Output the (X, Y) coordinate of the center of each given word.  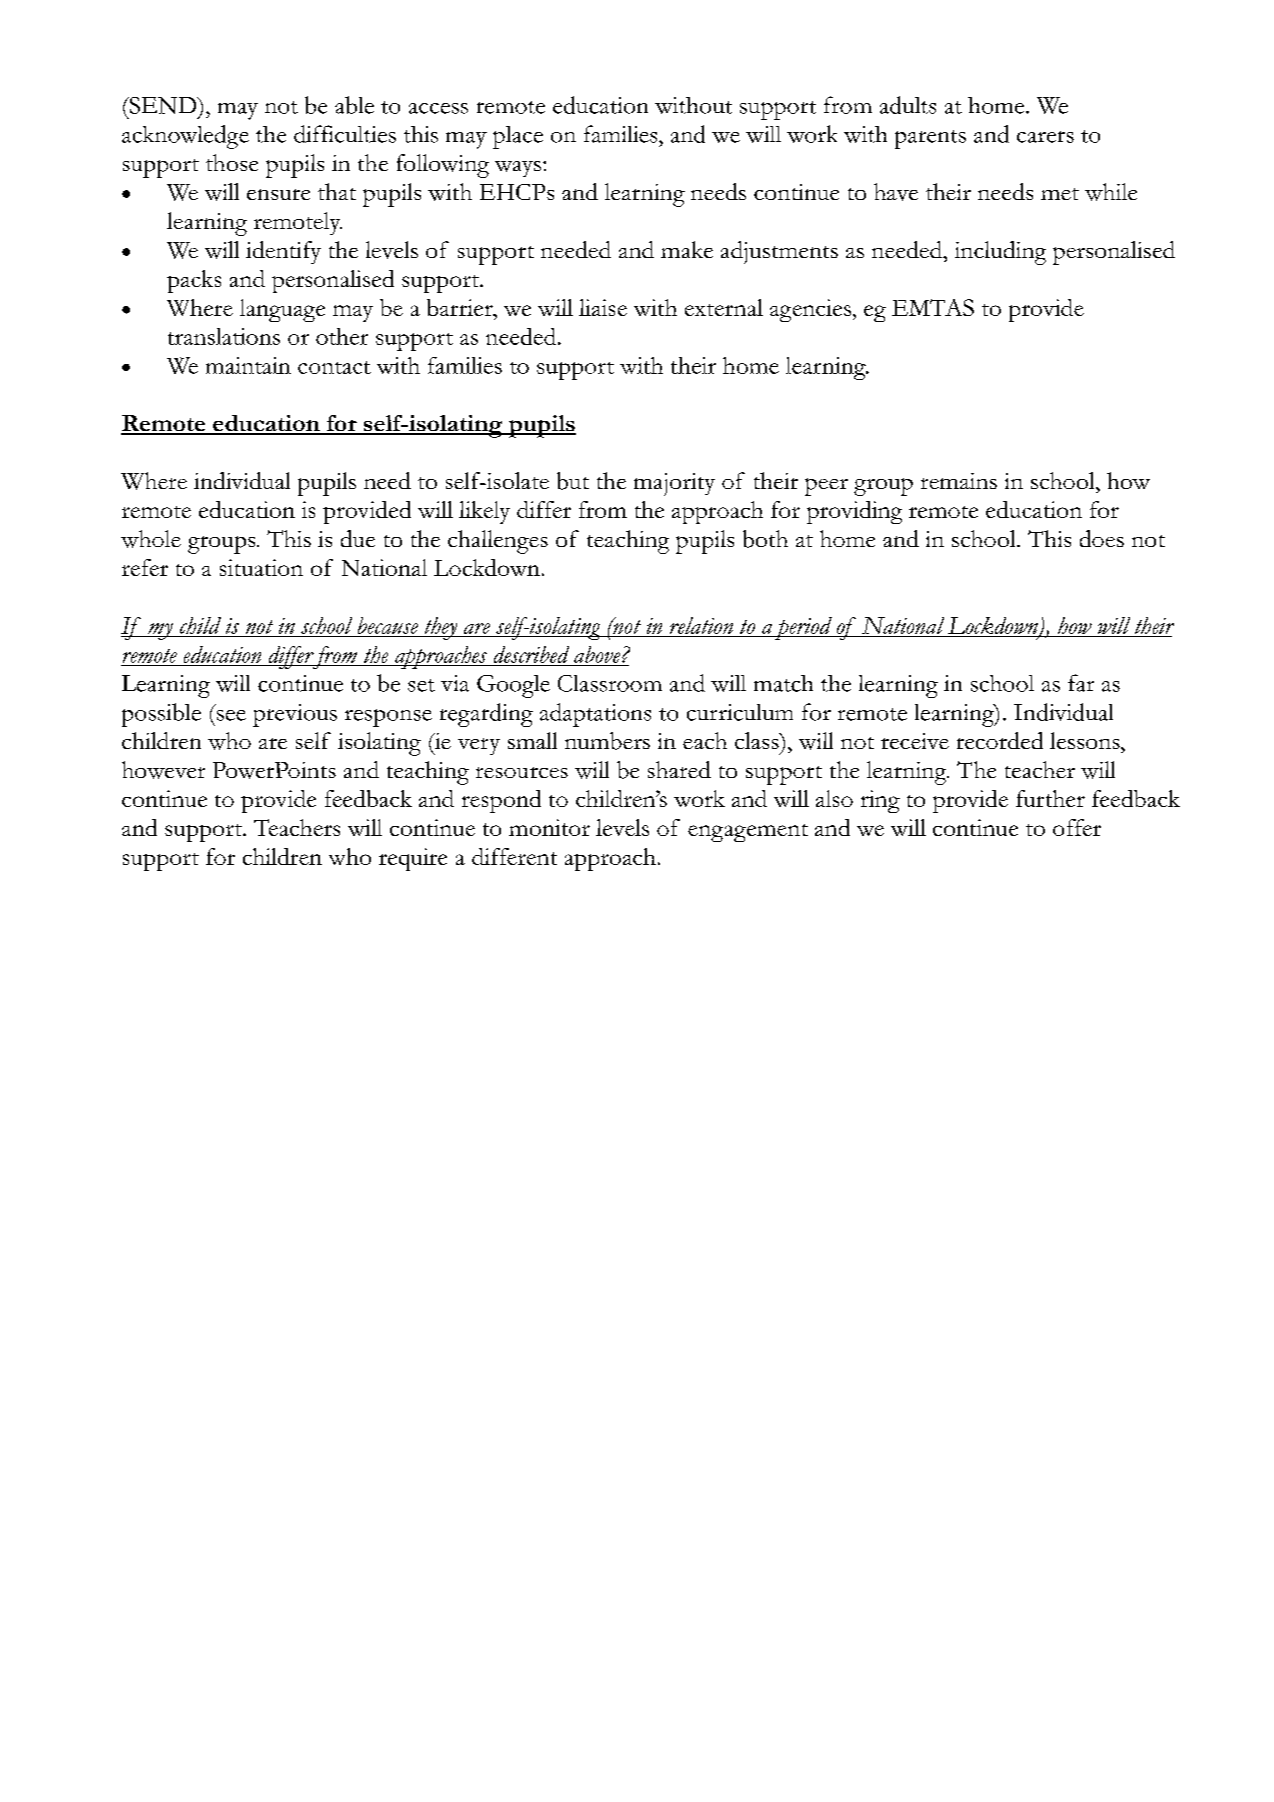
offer (1077, 827)
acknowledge (185, 137)
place (518, 137)
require (413, 859)
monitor (549, 827)
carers (1045, 137)
